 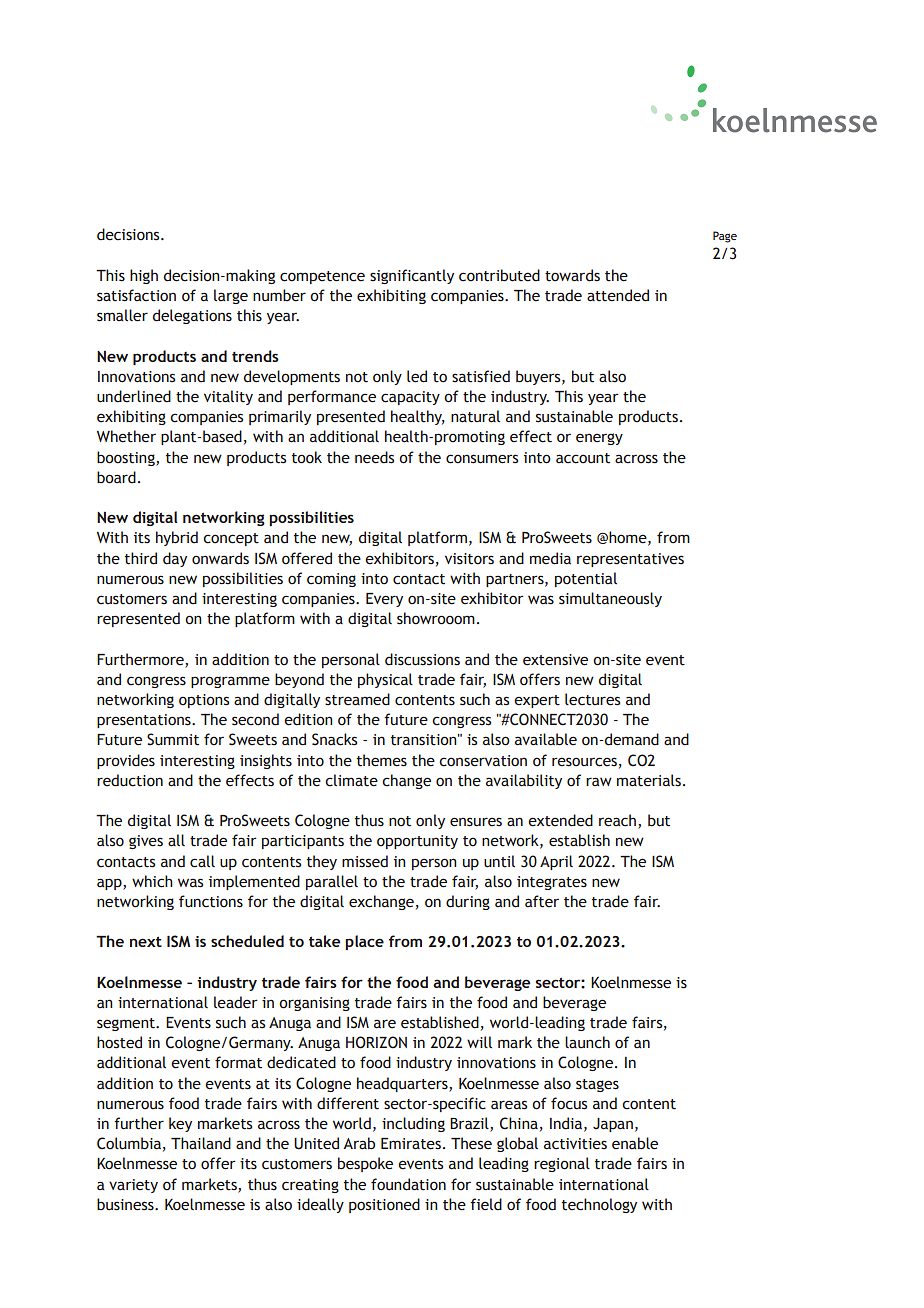 I want to click on lectures, so click(x=592, y=699).
